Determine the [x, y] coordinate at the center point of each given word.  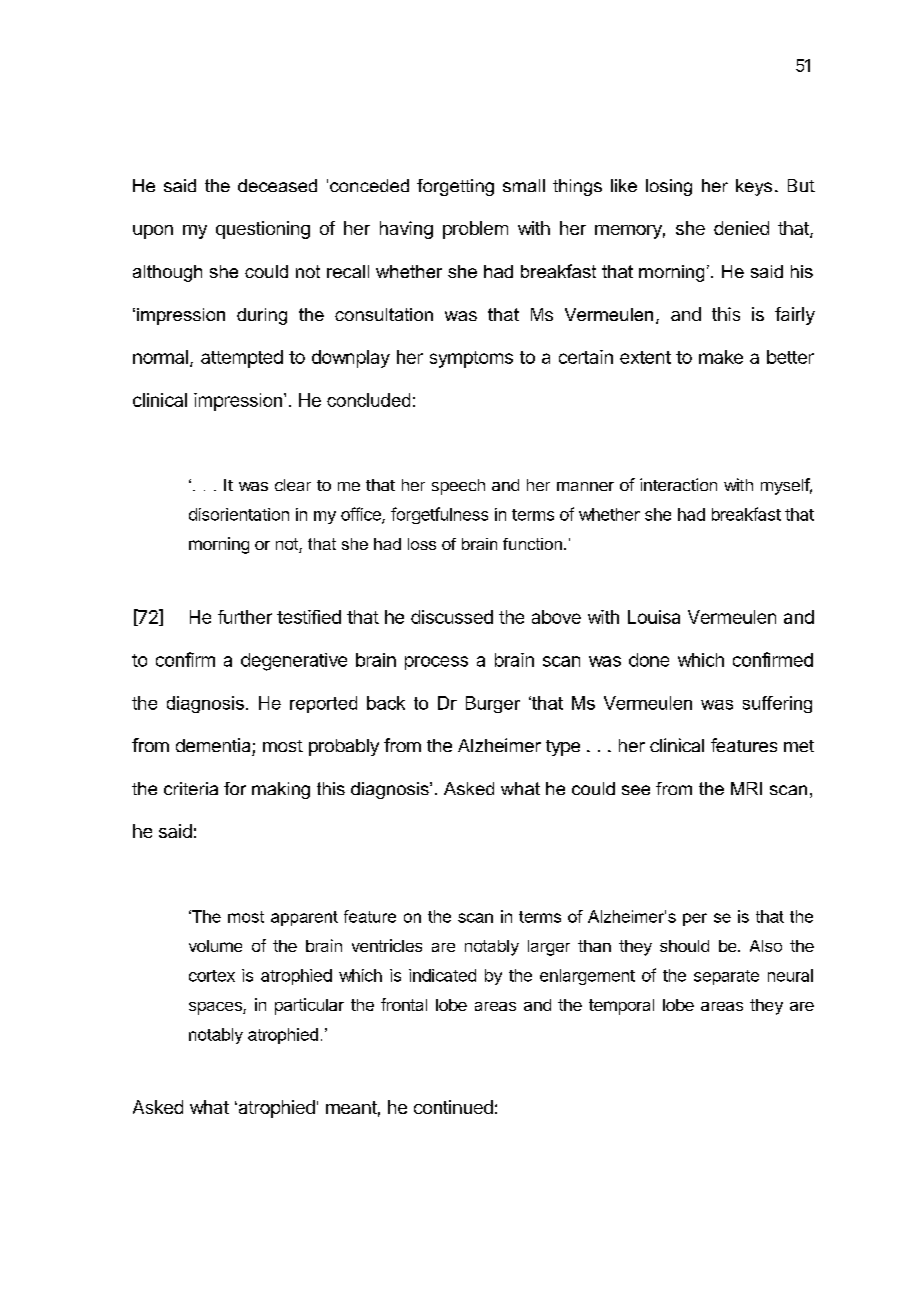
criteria [191, 788]
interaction [678, 484]
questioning [263, 230]
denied [741, 228]
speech [458, 487]
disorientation [239, 514]
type [563, 748]
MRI [746, 788]
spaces [216, 1008]
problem [475, 230]
